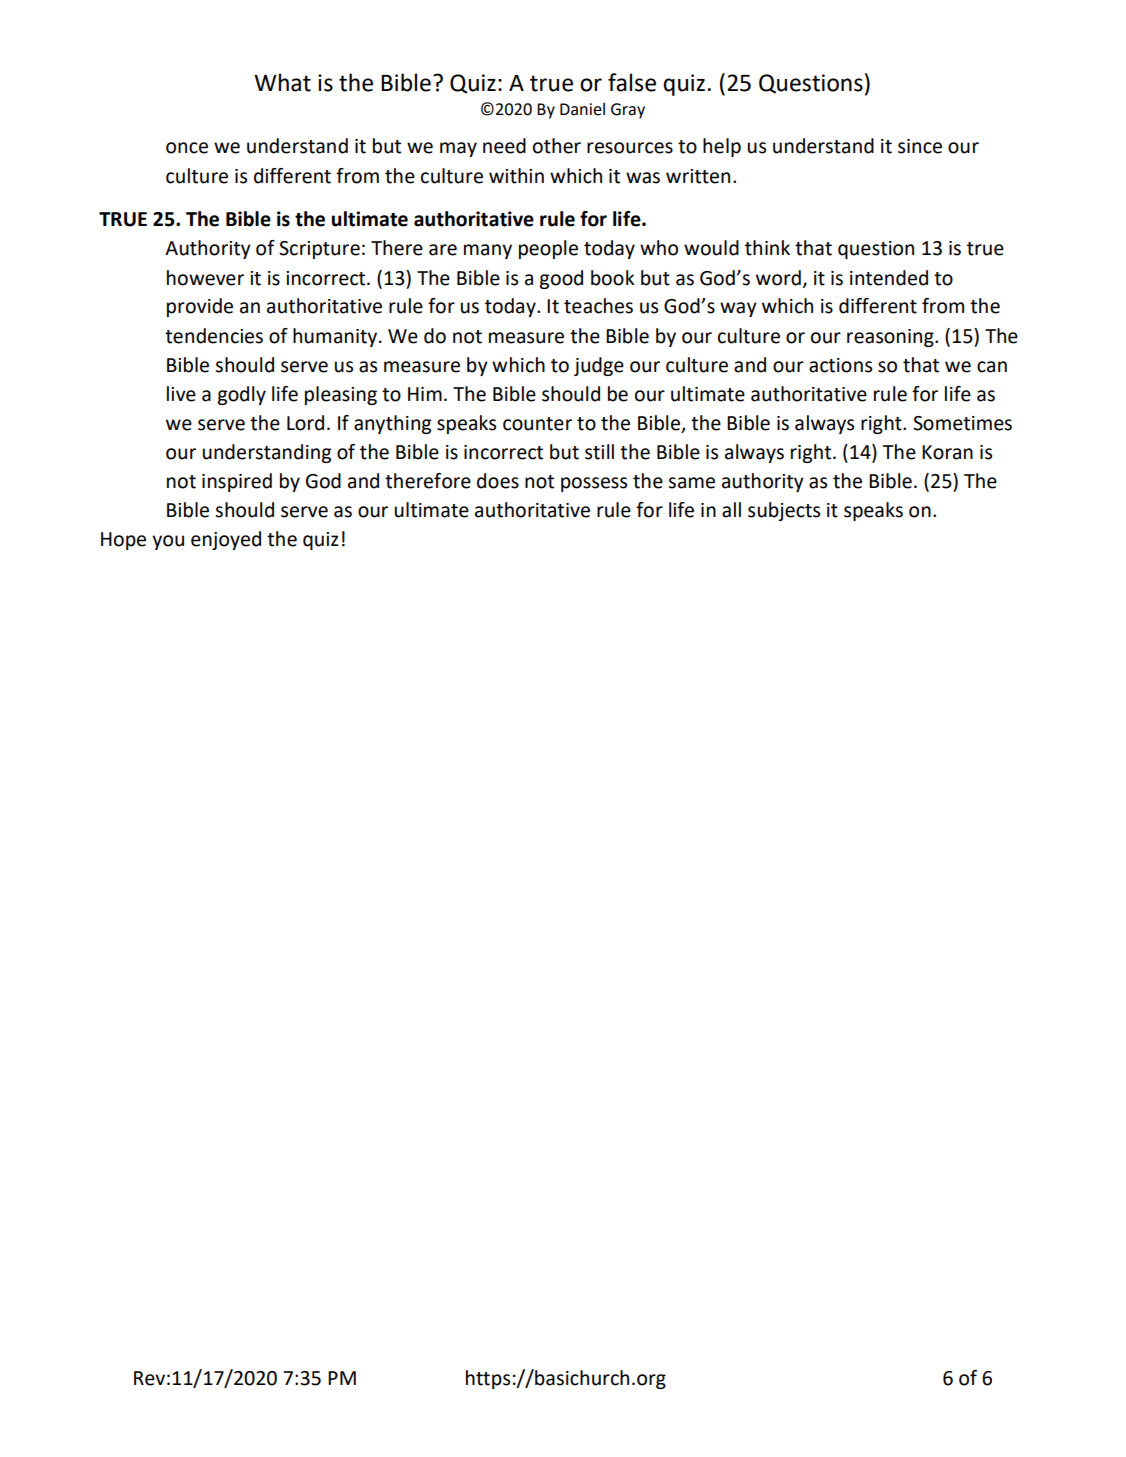 The image size is (1126, 1457). Describe the element at coordinates (784, 511) in the screenshot. I see `subjects` at that location.
